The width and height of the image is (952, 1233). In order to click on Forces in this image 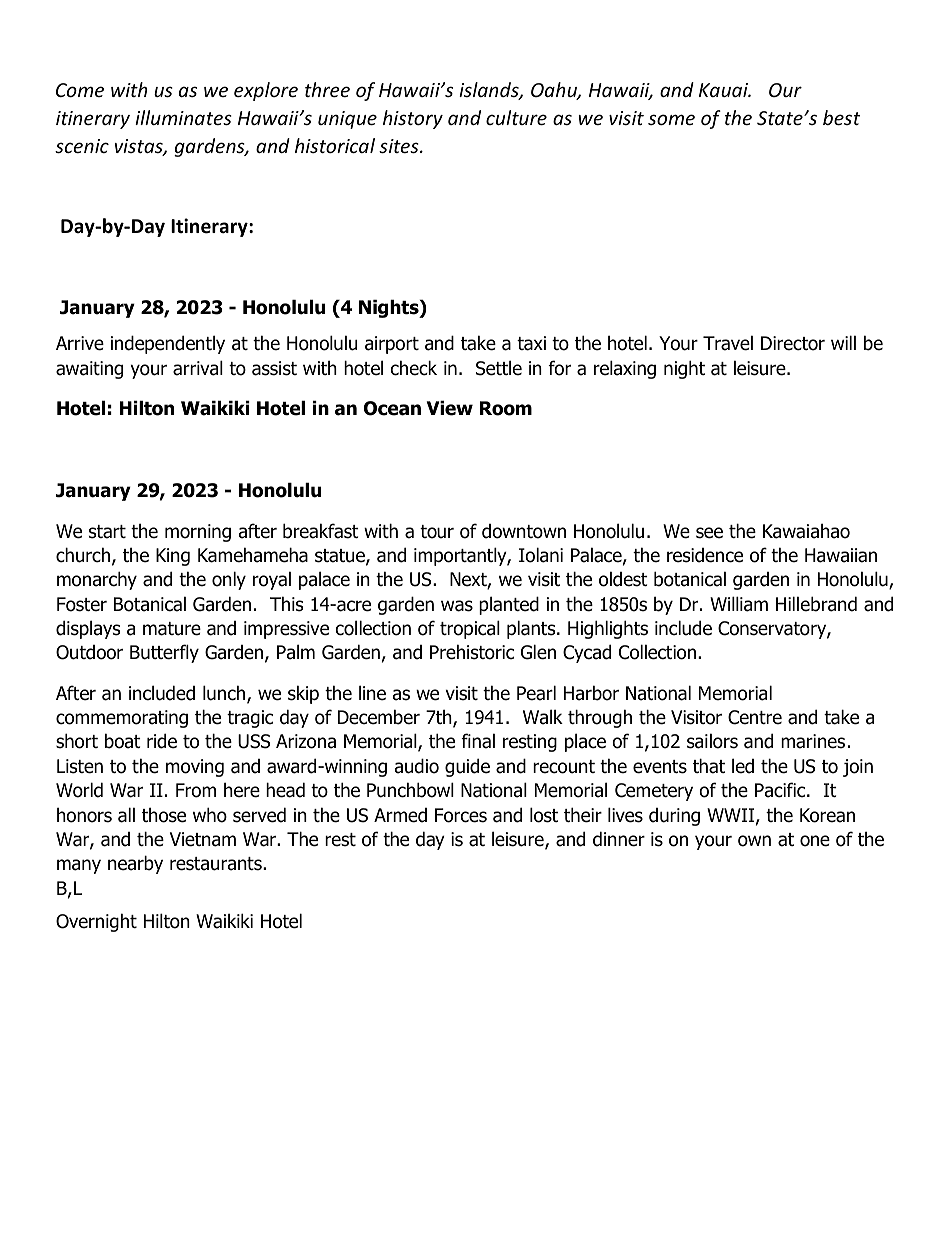, I will do `click(461, 815)`.
